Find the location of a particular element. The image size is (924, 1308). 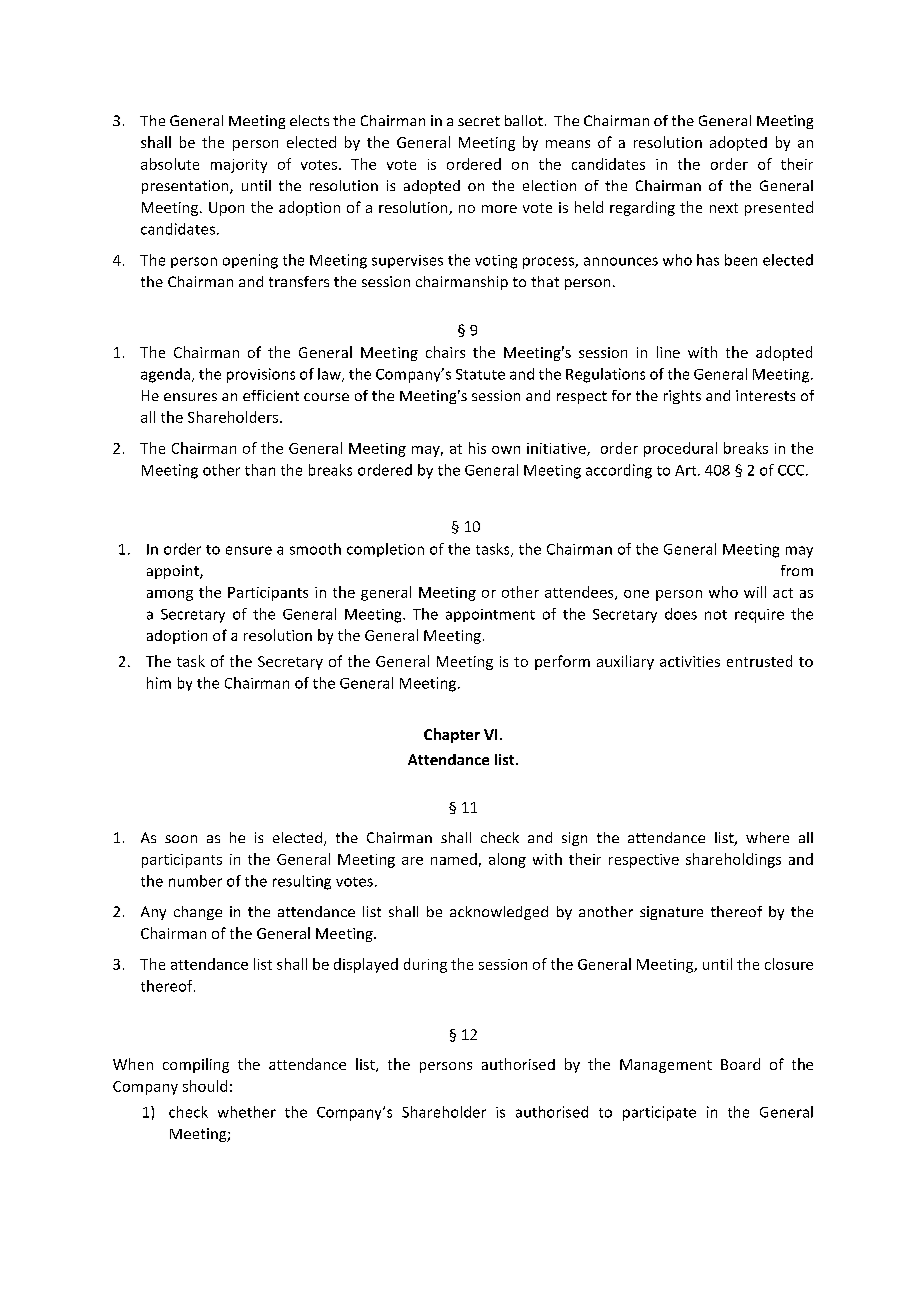

majority is located at coordinates (239, 166).
